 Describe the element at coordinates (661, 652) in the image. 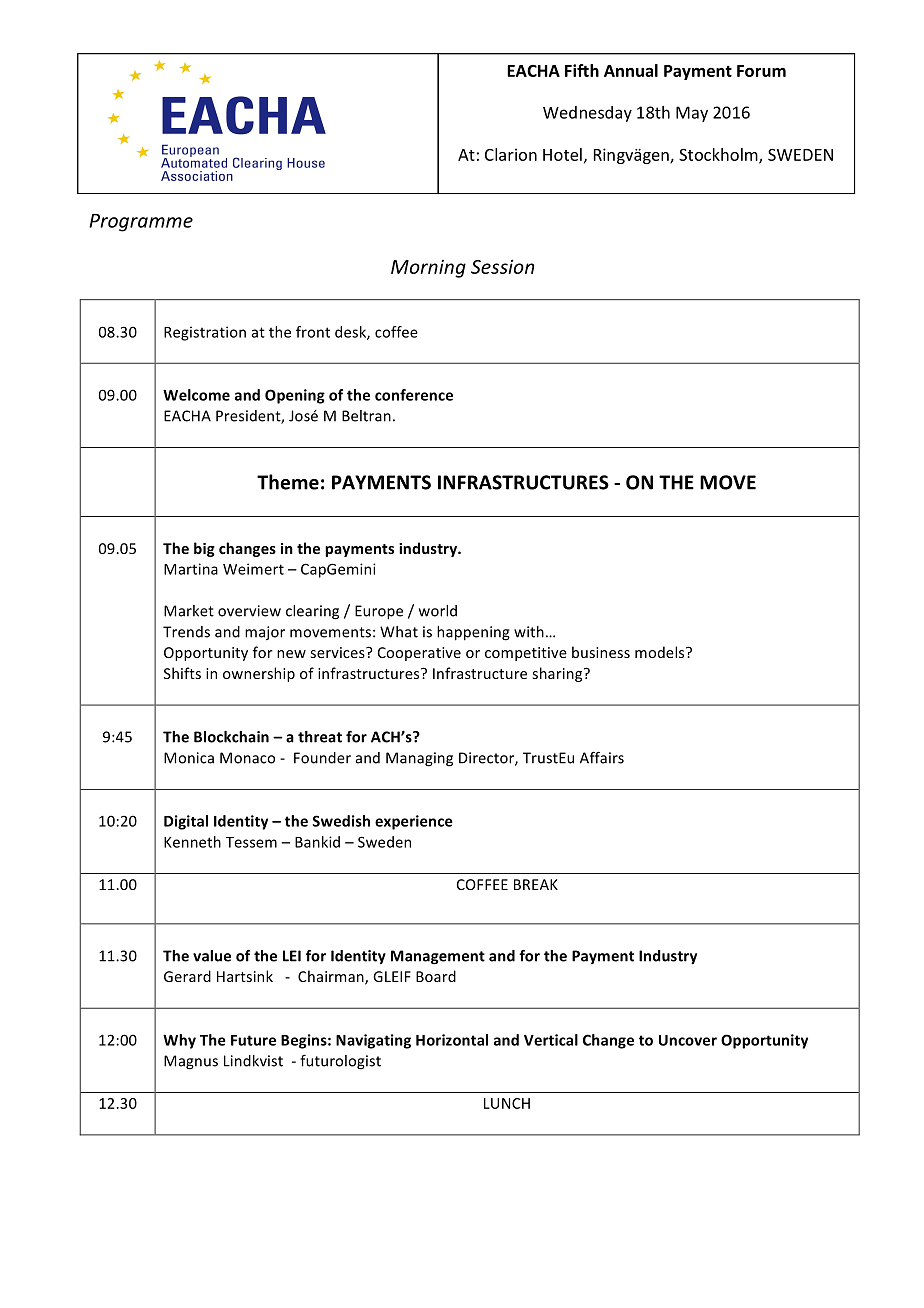

I see `models` at that location.
